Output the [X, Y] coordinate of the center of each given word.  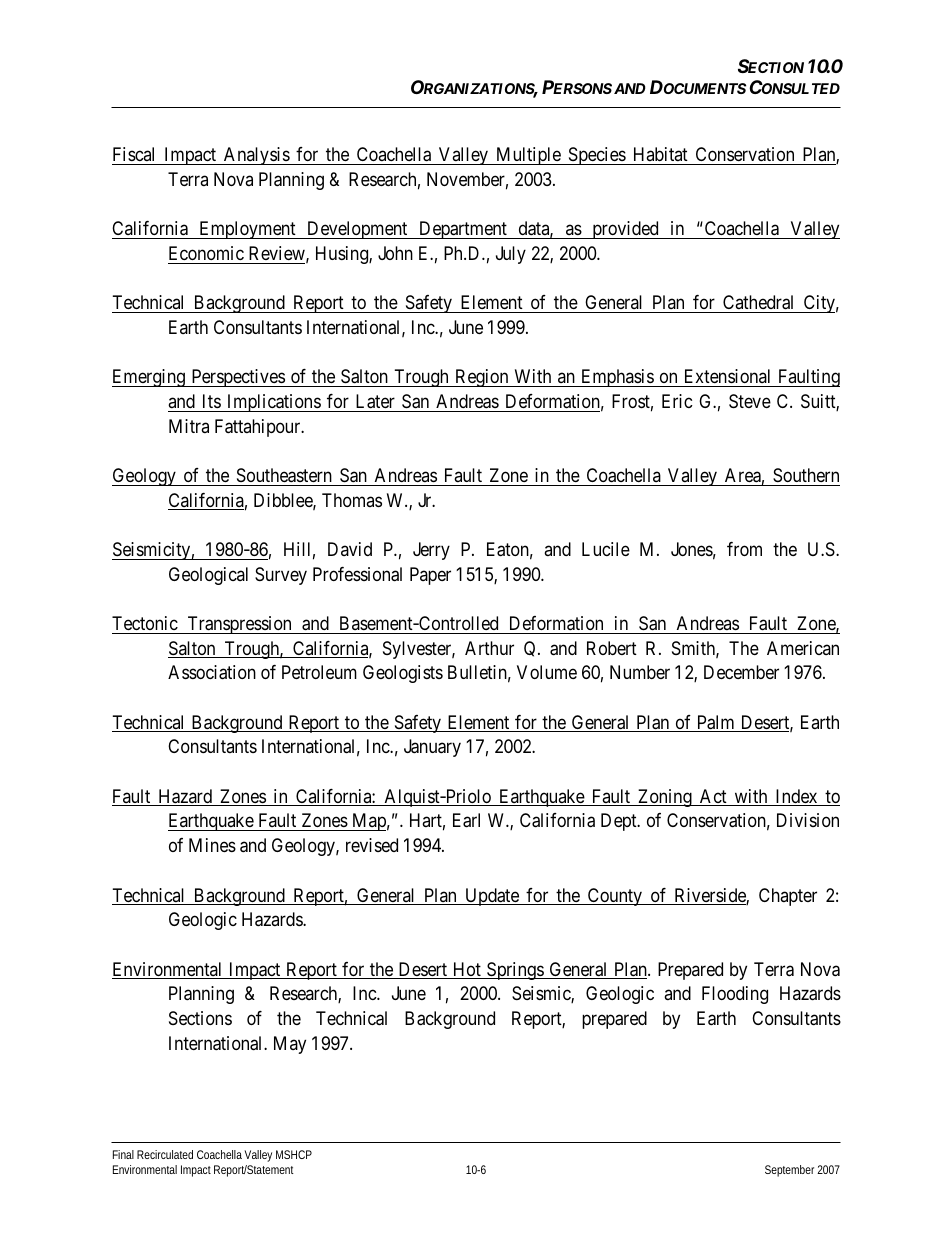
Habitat [661, 154]
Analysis [256, 156]
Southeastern [284, 475]
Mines [212, 845]
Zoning [665, 798]
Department [463, 230]
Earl [466, 820]
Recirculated [165, 1154]
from [744, 549]
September [789, 1171]
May [290, 1045]
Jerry [431, 551]
